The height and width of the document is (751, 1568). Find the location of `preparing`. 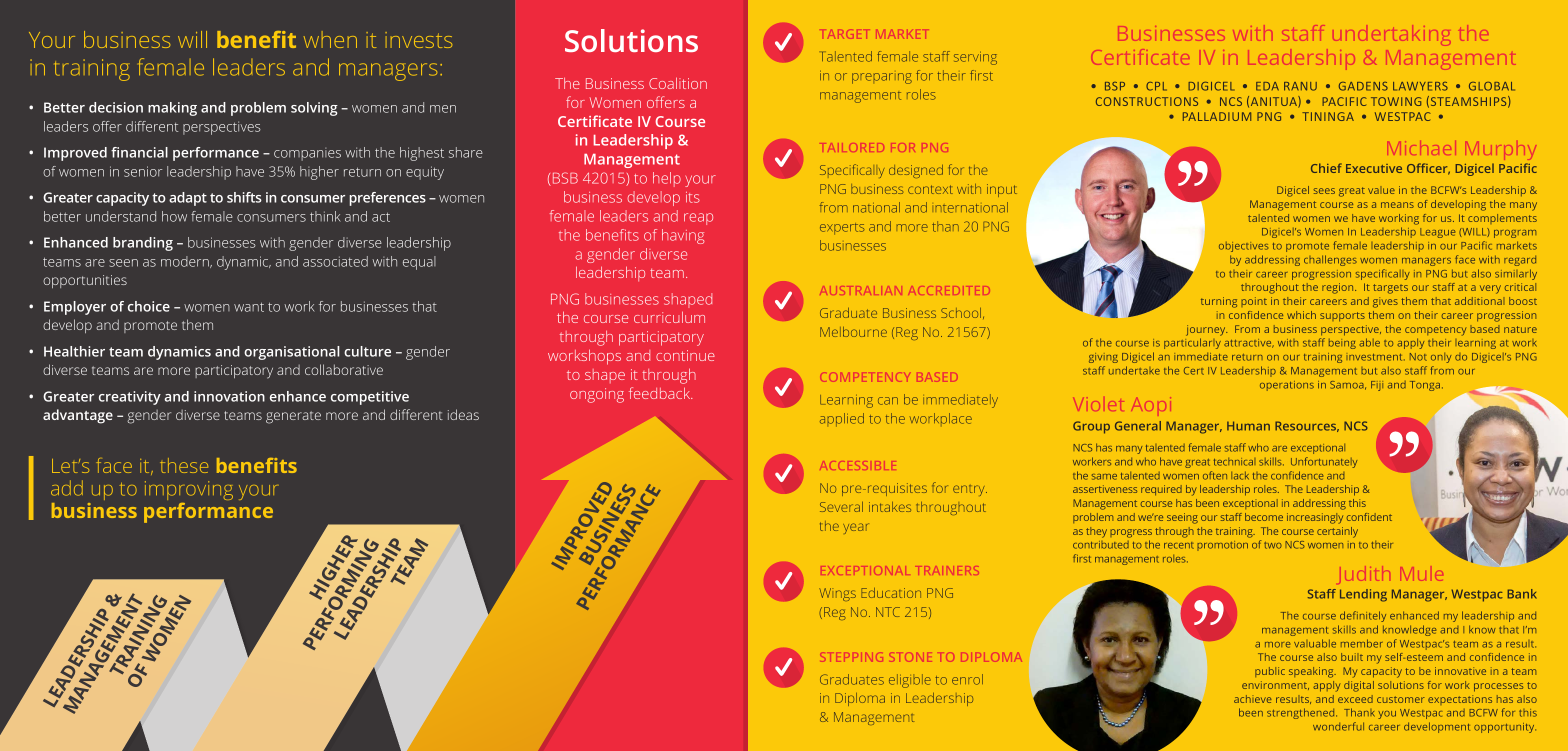

preparing is located at coordinates (882, 78).
